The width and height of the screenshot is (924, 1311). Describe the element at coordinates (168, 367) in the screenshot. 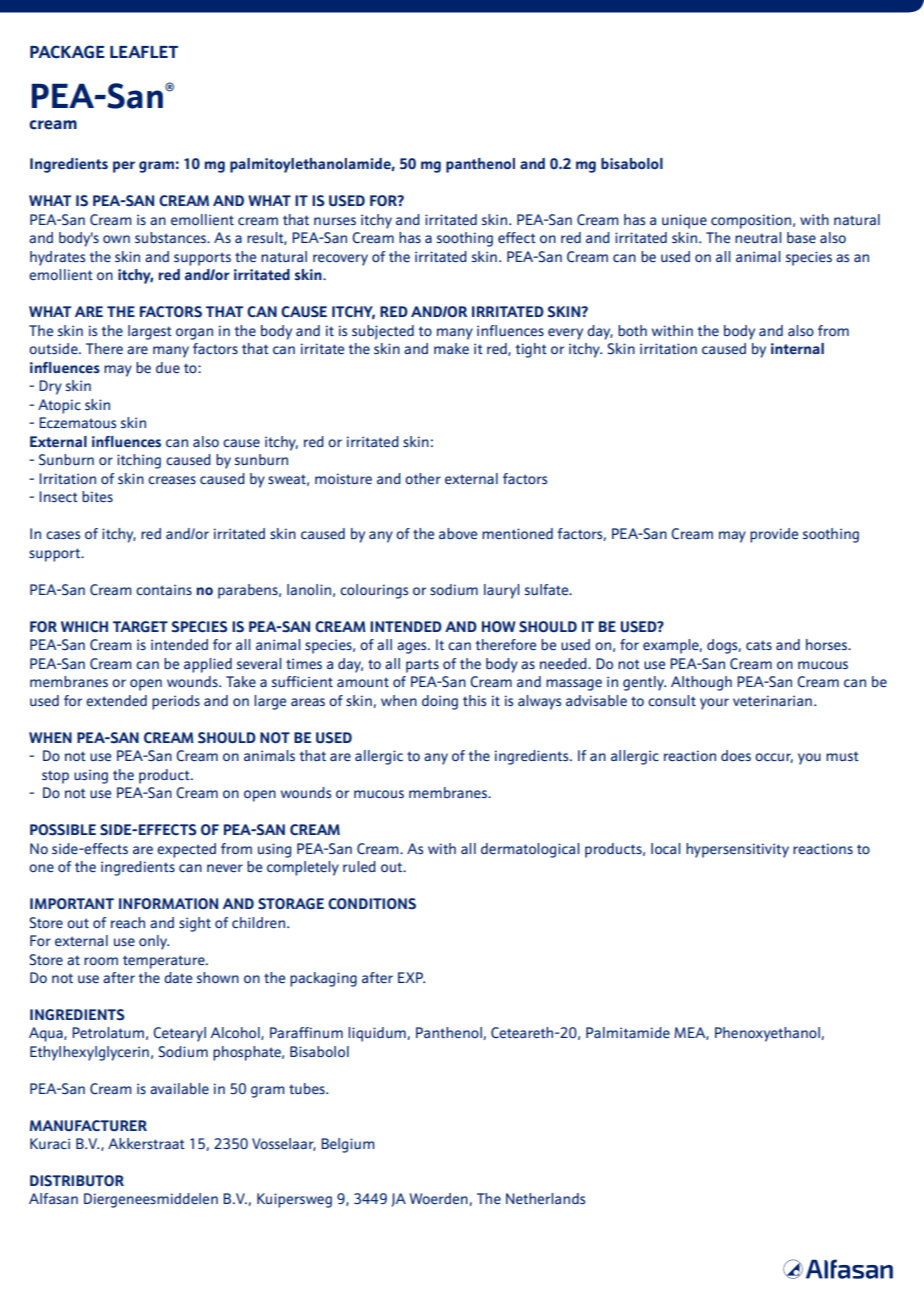

I see `due` at that location.
